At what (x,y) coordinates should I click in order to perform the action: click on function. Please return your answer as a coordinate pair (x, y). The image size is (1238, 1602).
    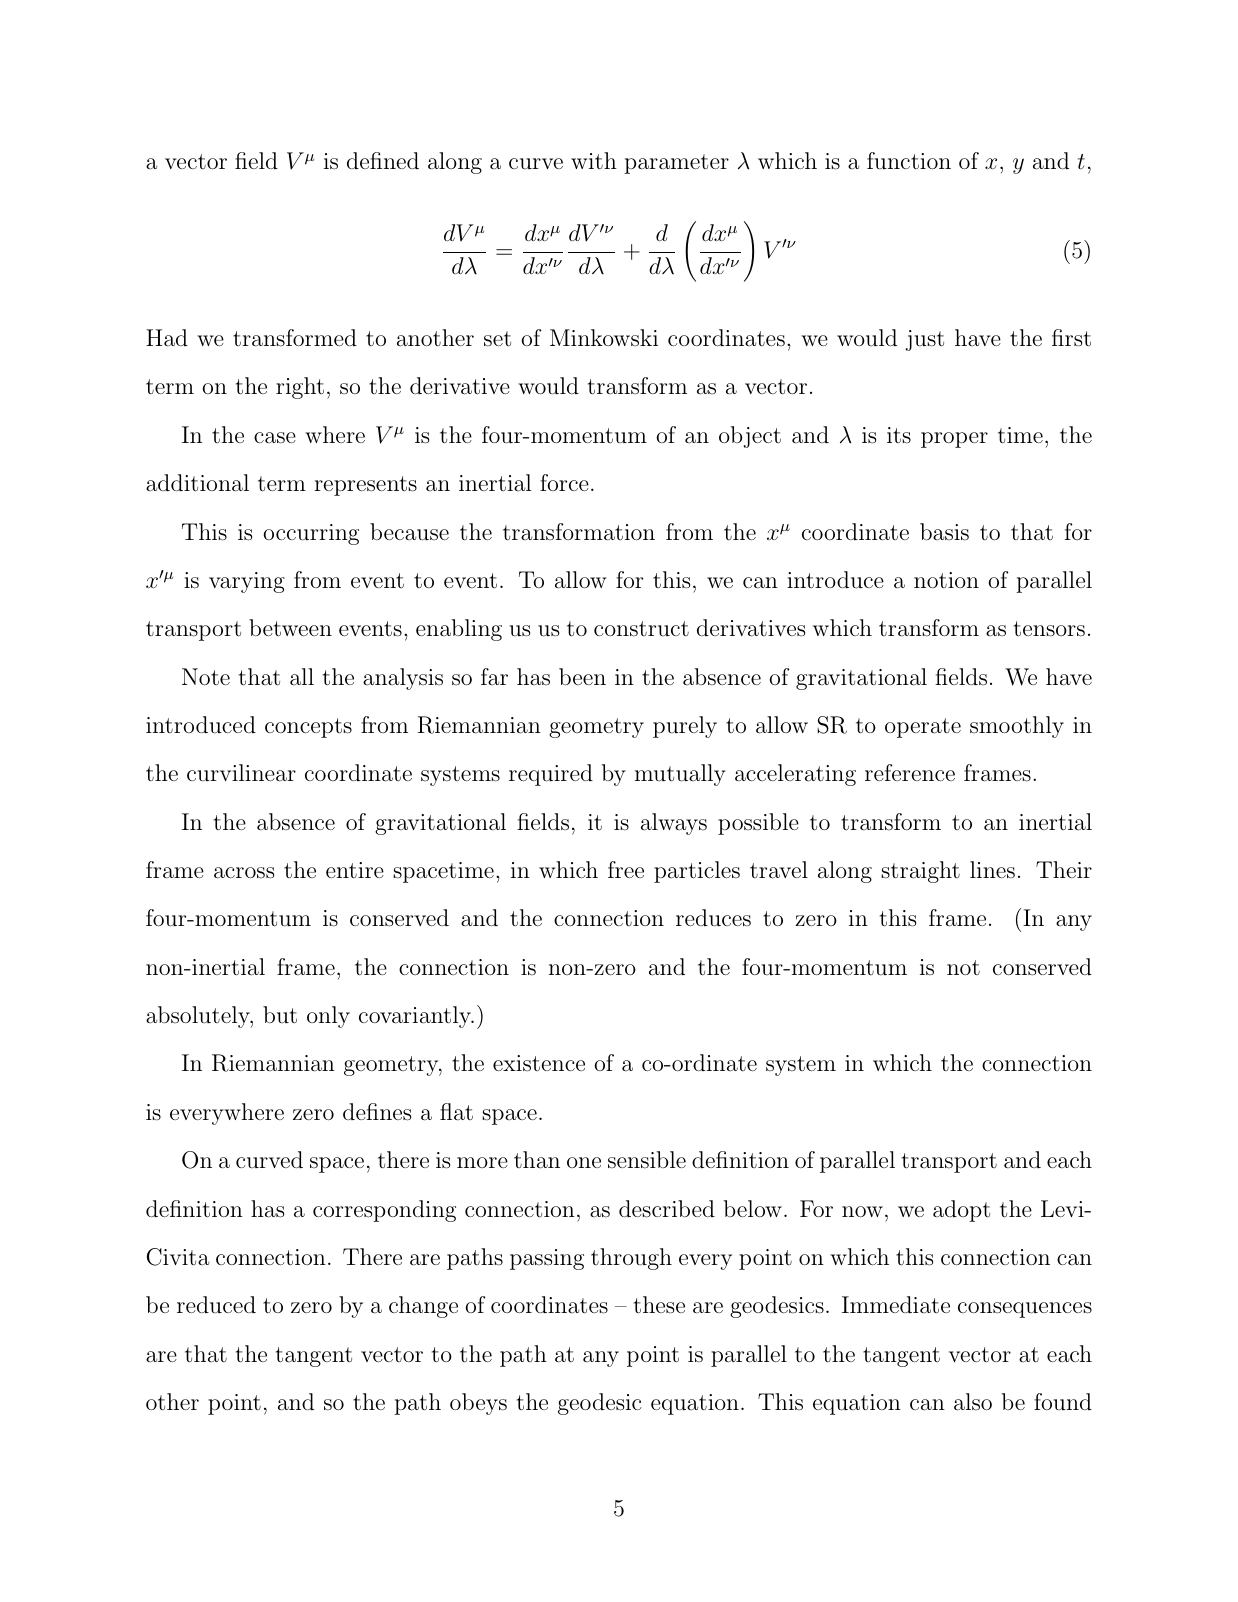
    Looking at the image, I should click on (909, 161).
